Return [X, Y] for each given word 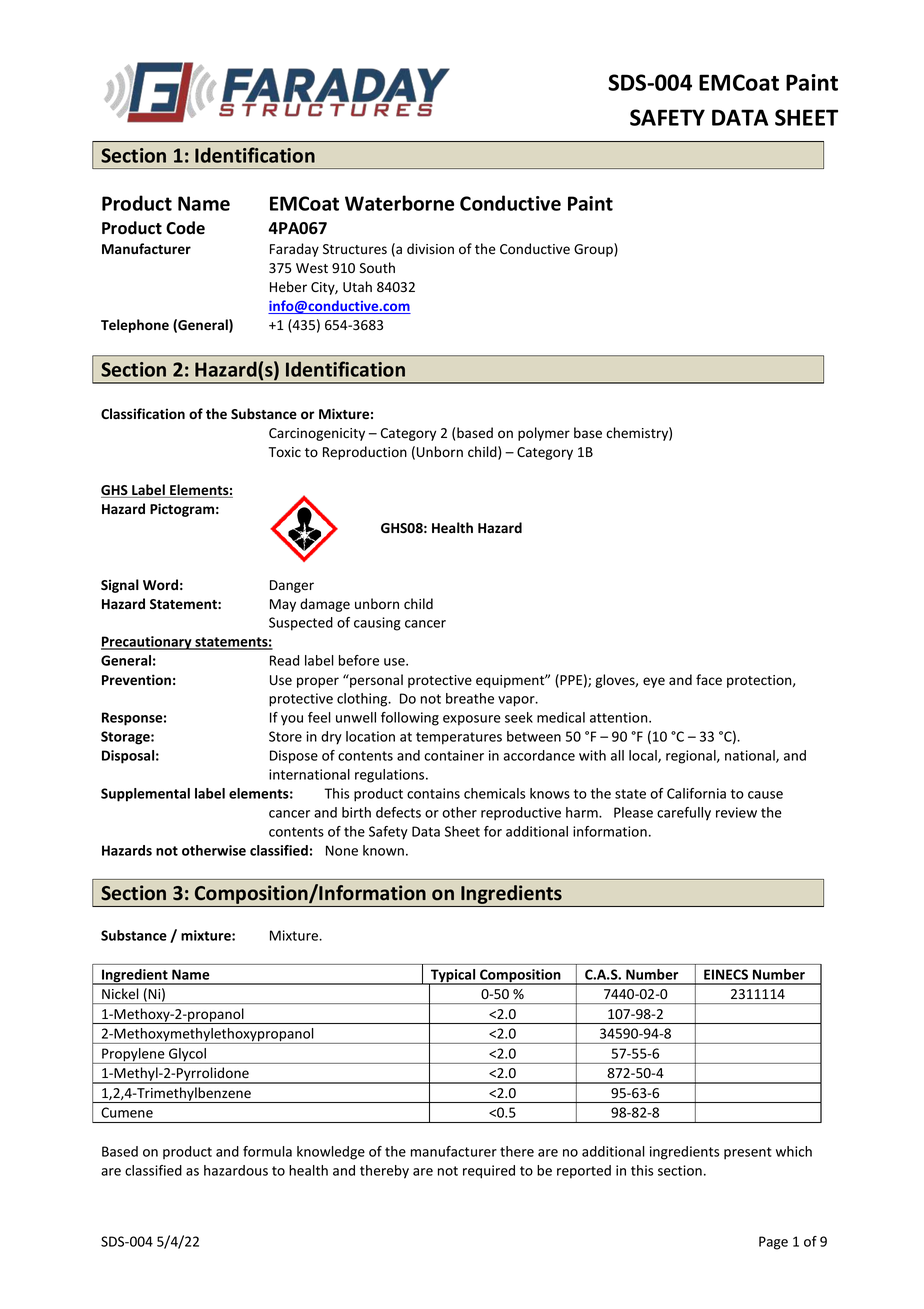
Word [160, 584]
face [709, 679]
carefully [684, 814]
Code [185, 228]
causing [377, 624]
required [489, 1172]
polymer [544, 434]
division [430, 249]
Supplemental [145, 795]
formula [267, 1151]
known [383, 850]
